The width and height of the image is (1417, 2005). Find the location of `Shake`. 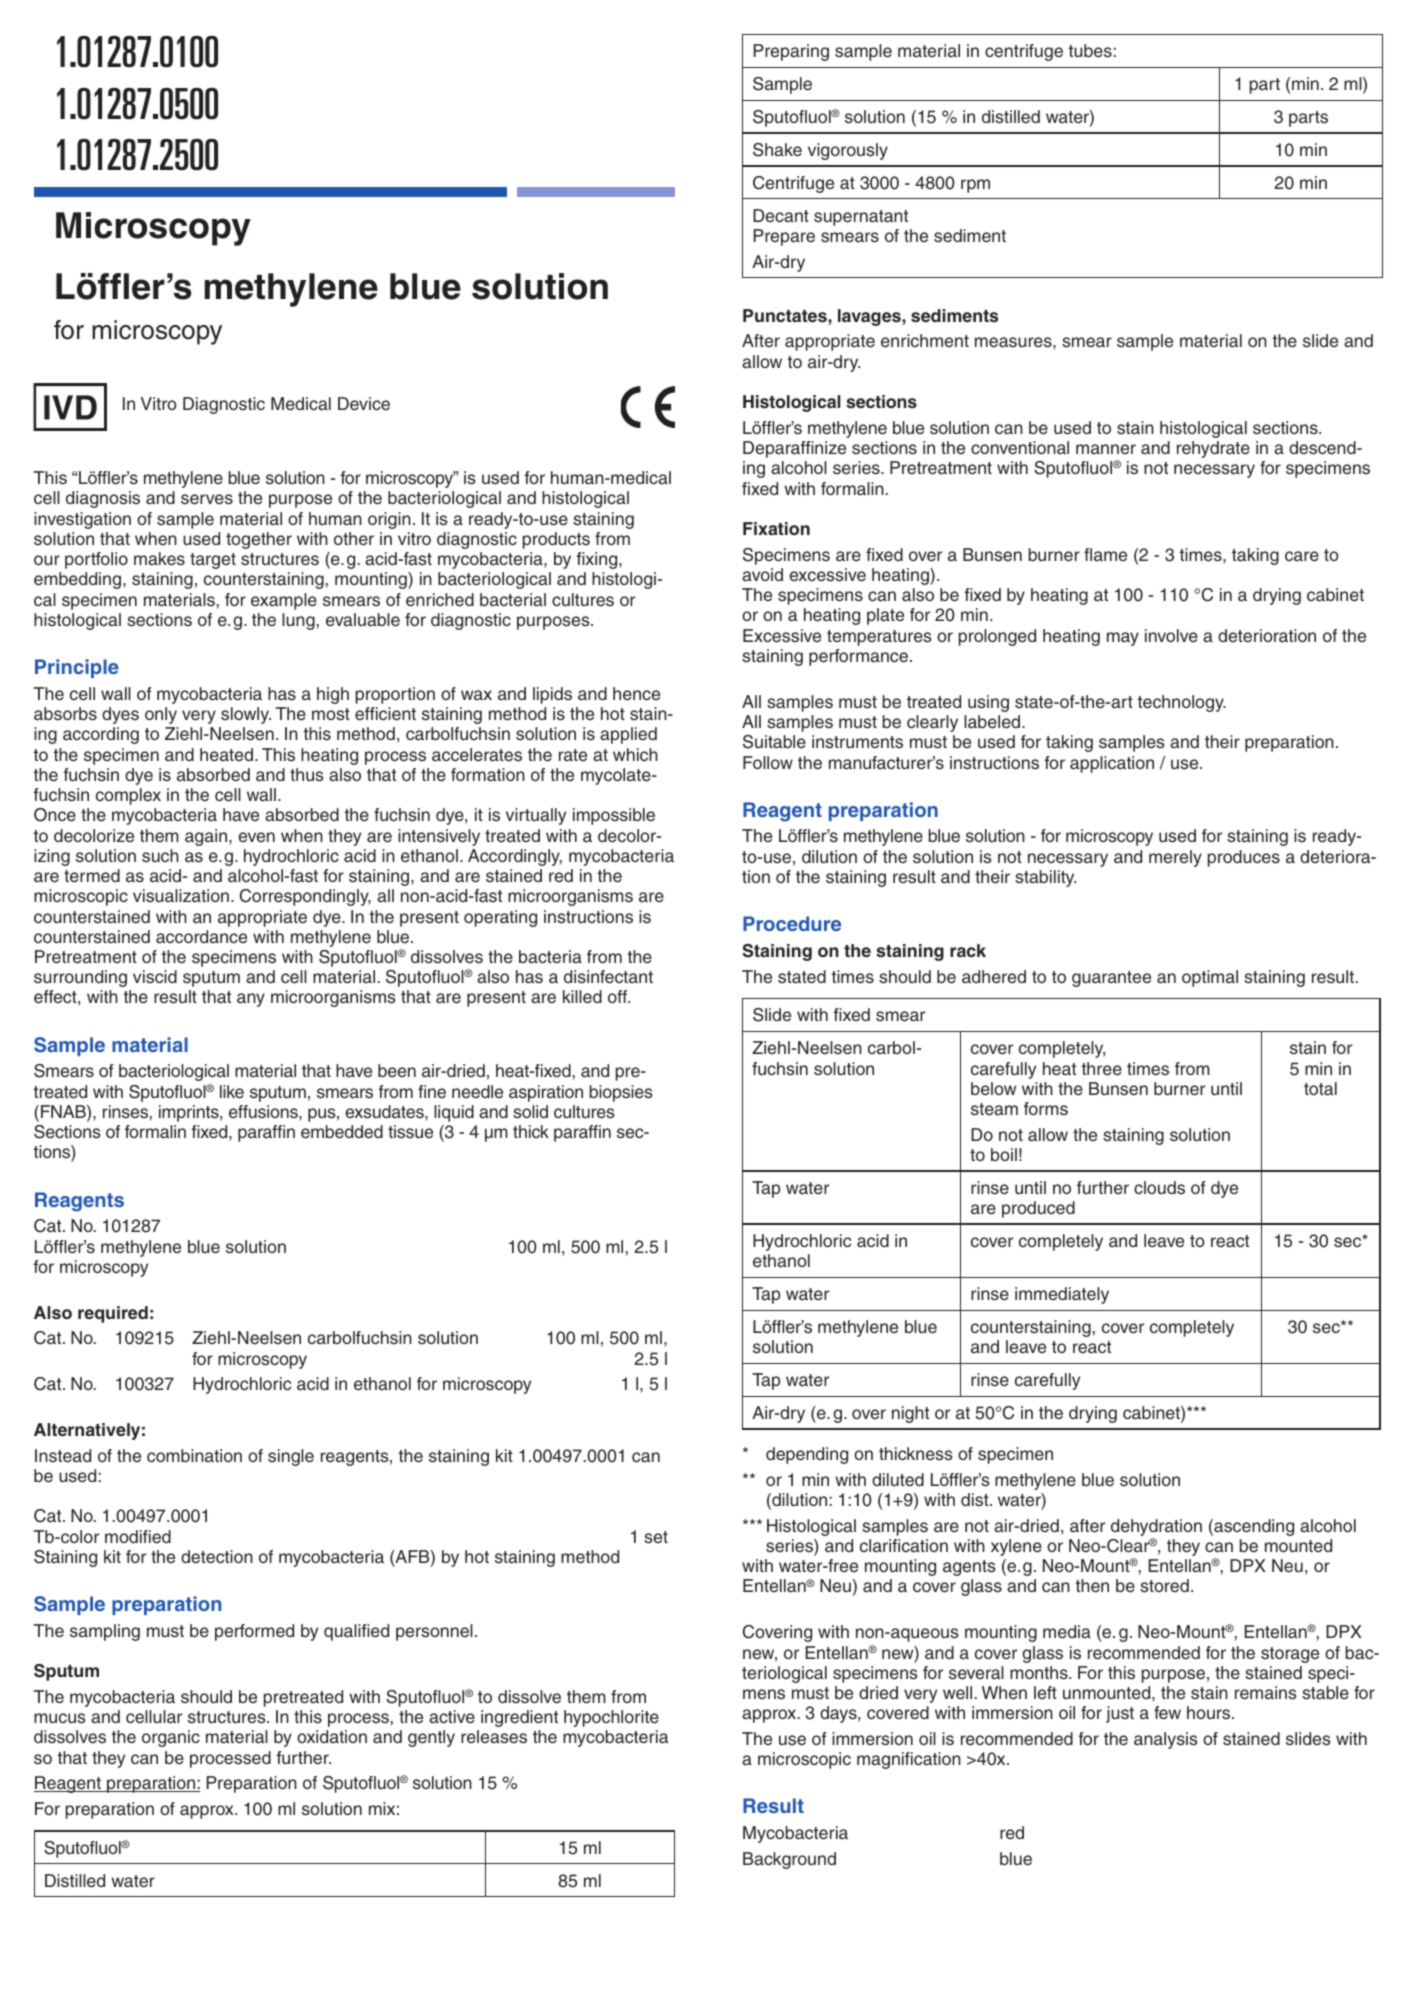

Shake is located at coordinates (777, 150).
